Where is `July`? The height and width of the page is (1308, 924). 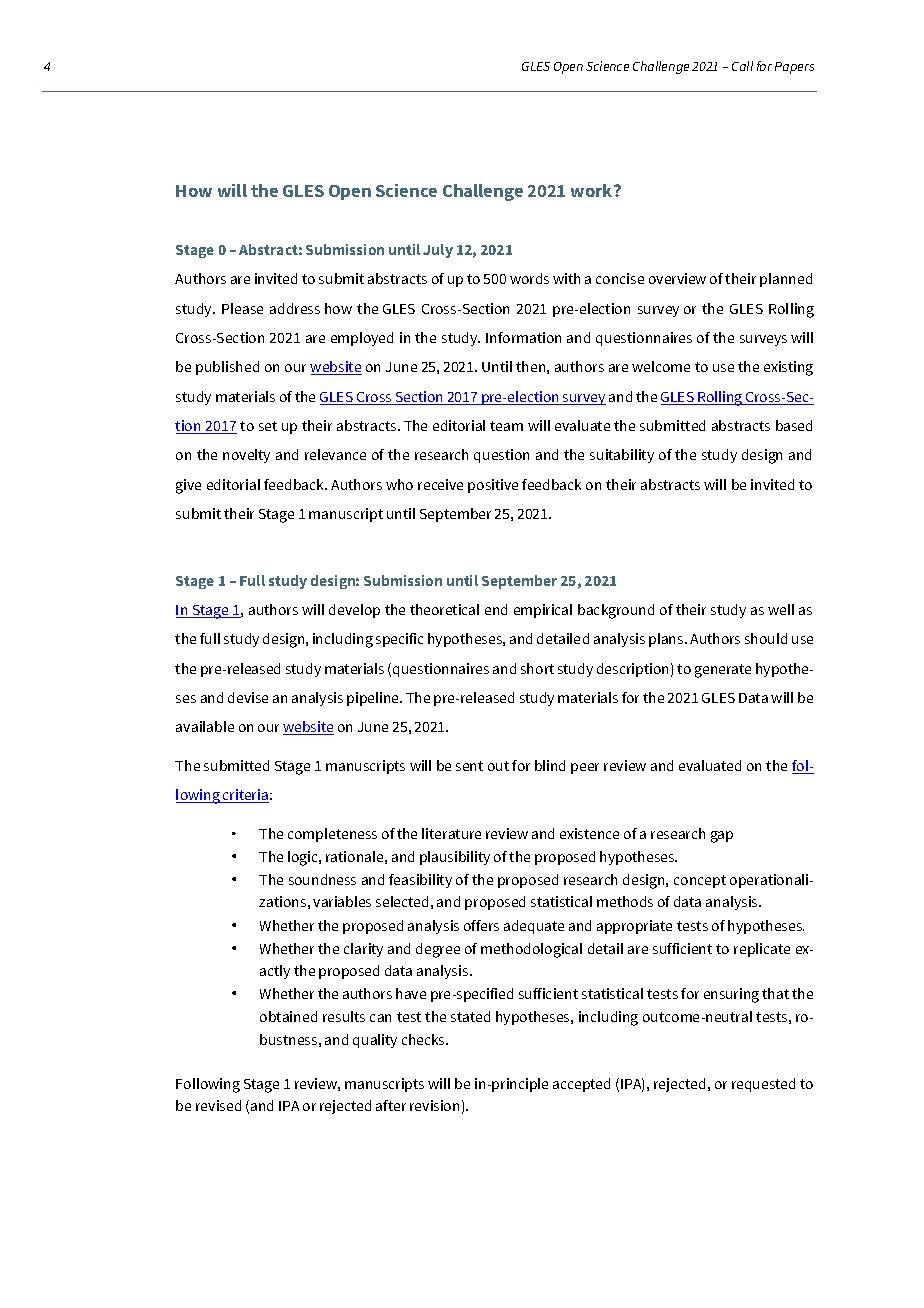
July is located at coordinates (438, 251).
